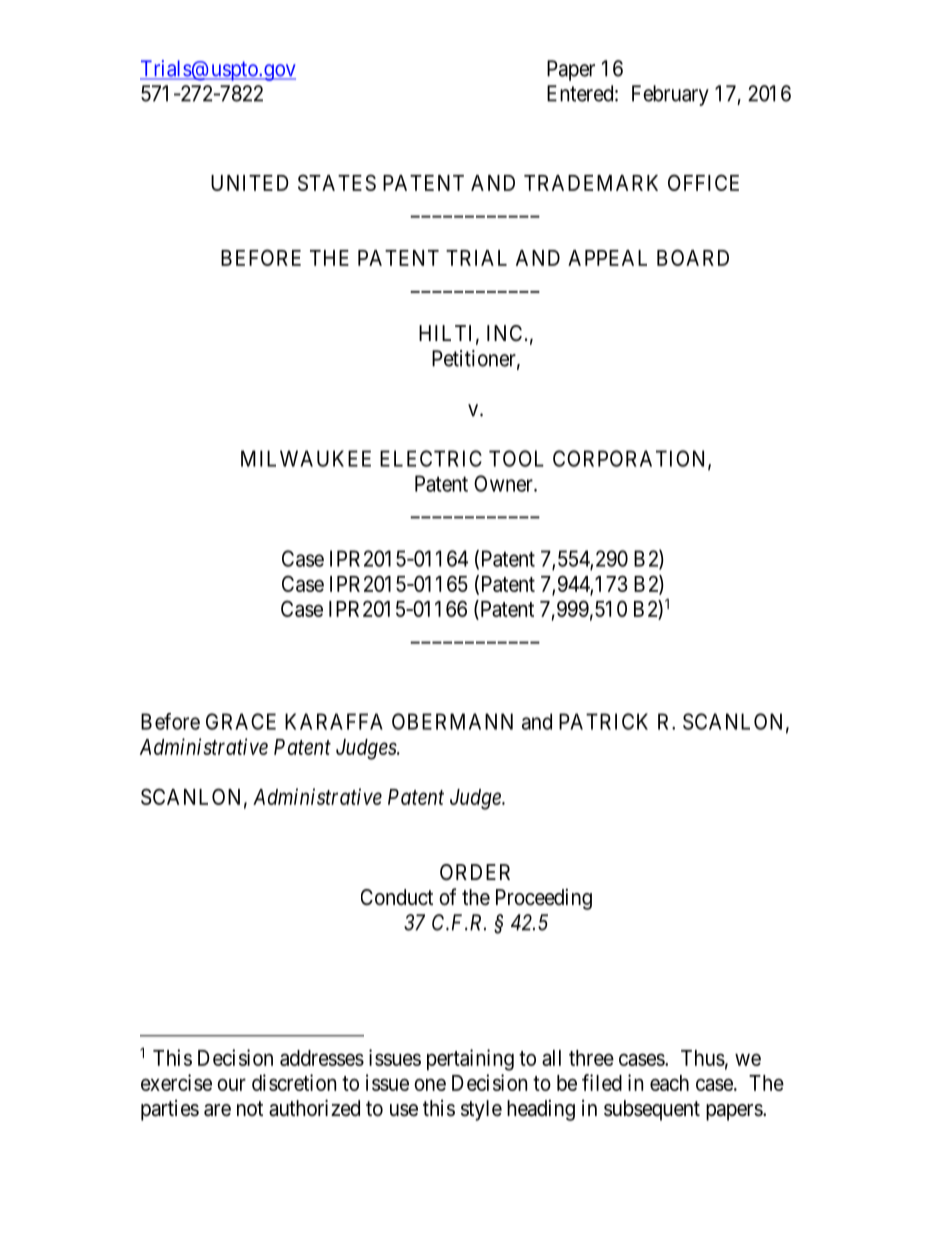  Describe the element at coordinates (603, 721) in the image. I see `PATRICK` at that location.
